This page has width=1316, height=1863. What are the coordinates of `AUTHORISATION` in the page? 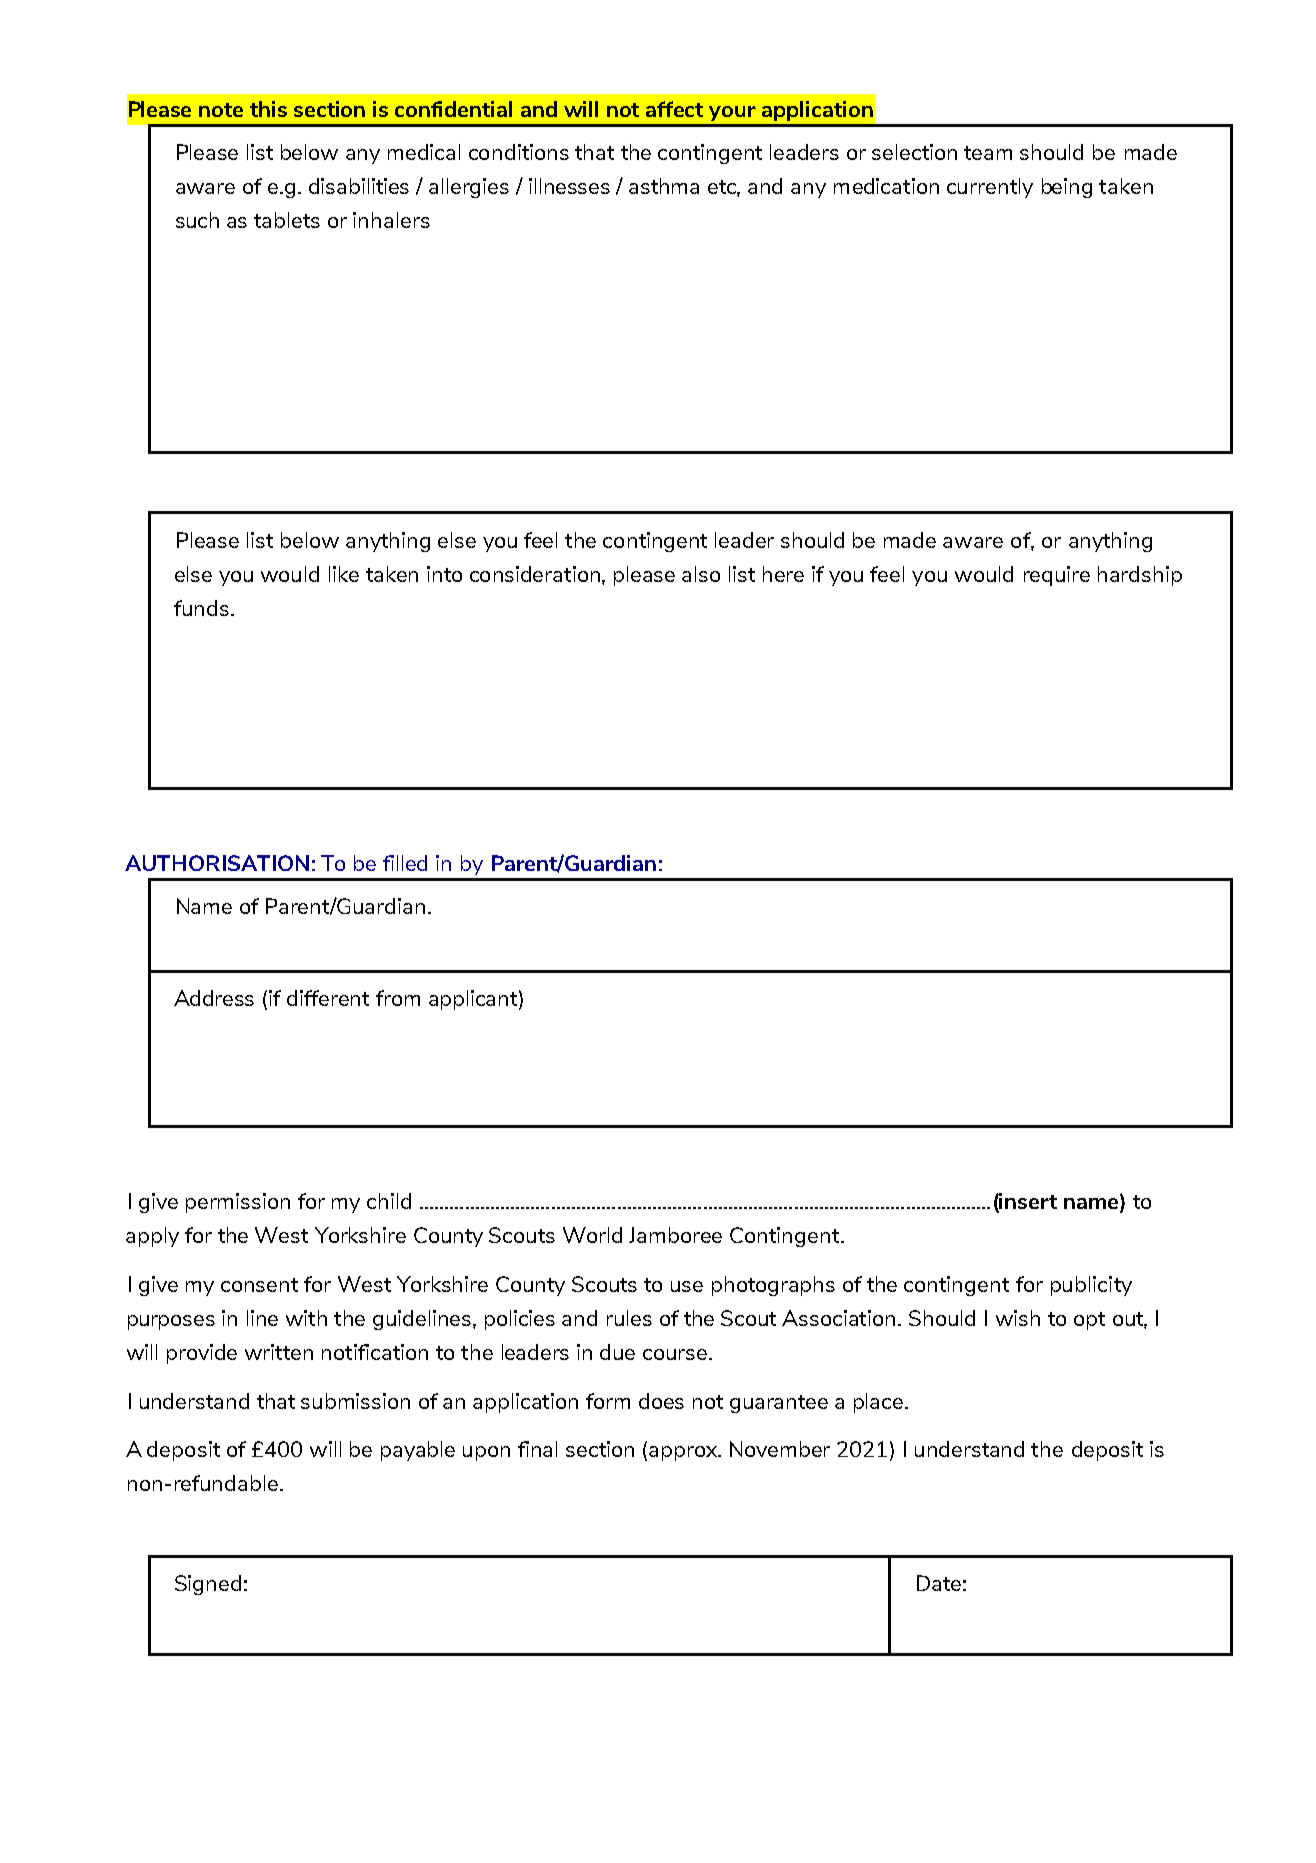 It's located at (217, 863).
